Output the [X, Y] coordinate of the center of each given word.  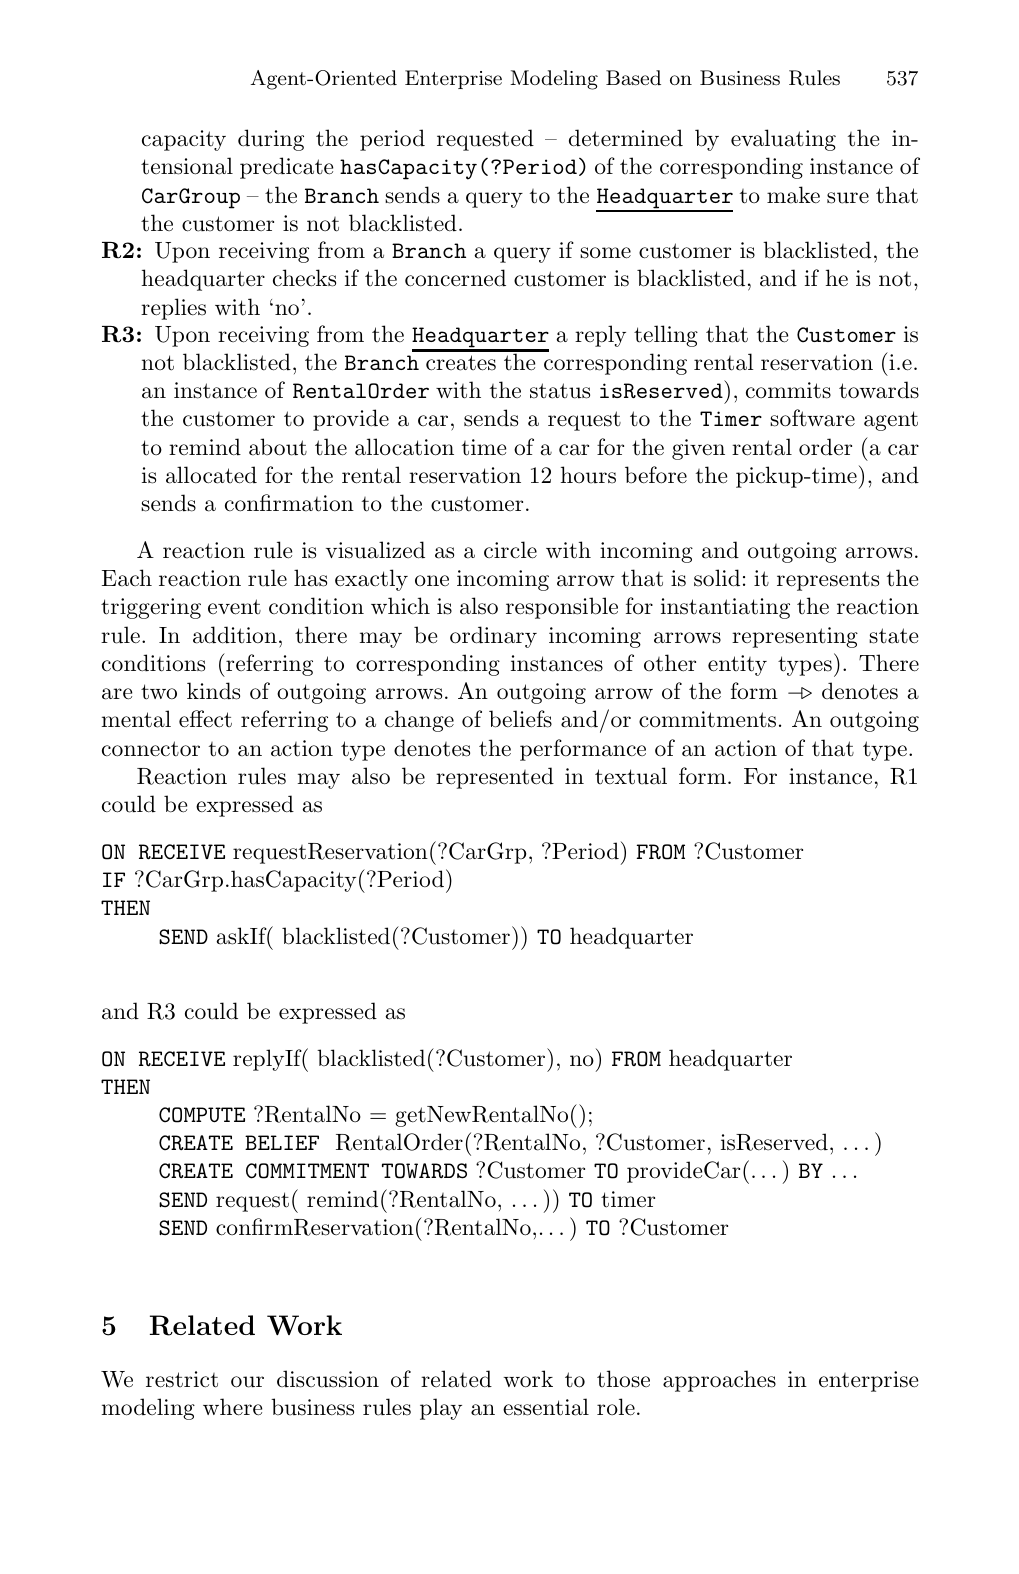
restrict [182, 1379]
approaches [719, 1381]
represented [495, 778]
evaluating [783, 140]
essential [546, 1407]
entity [737, 665]
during [271, 140]
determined [626, 138]
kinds [213, 691]
